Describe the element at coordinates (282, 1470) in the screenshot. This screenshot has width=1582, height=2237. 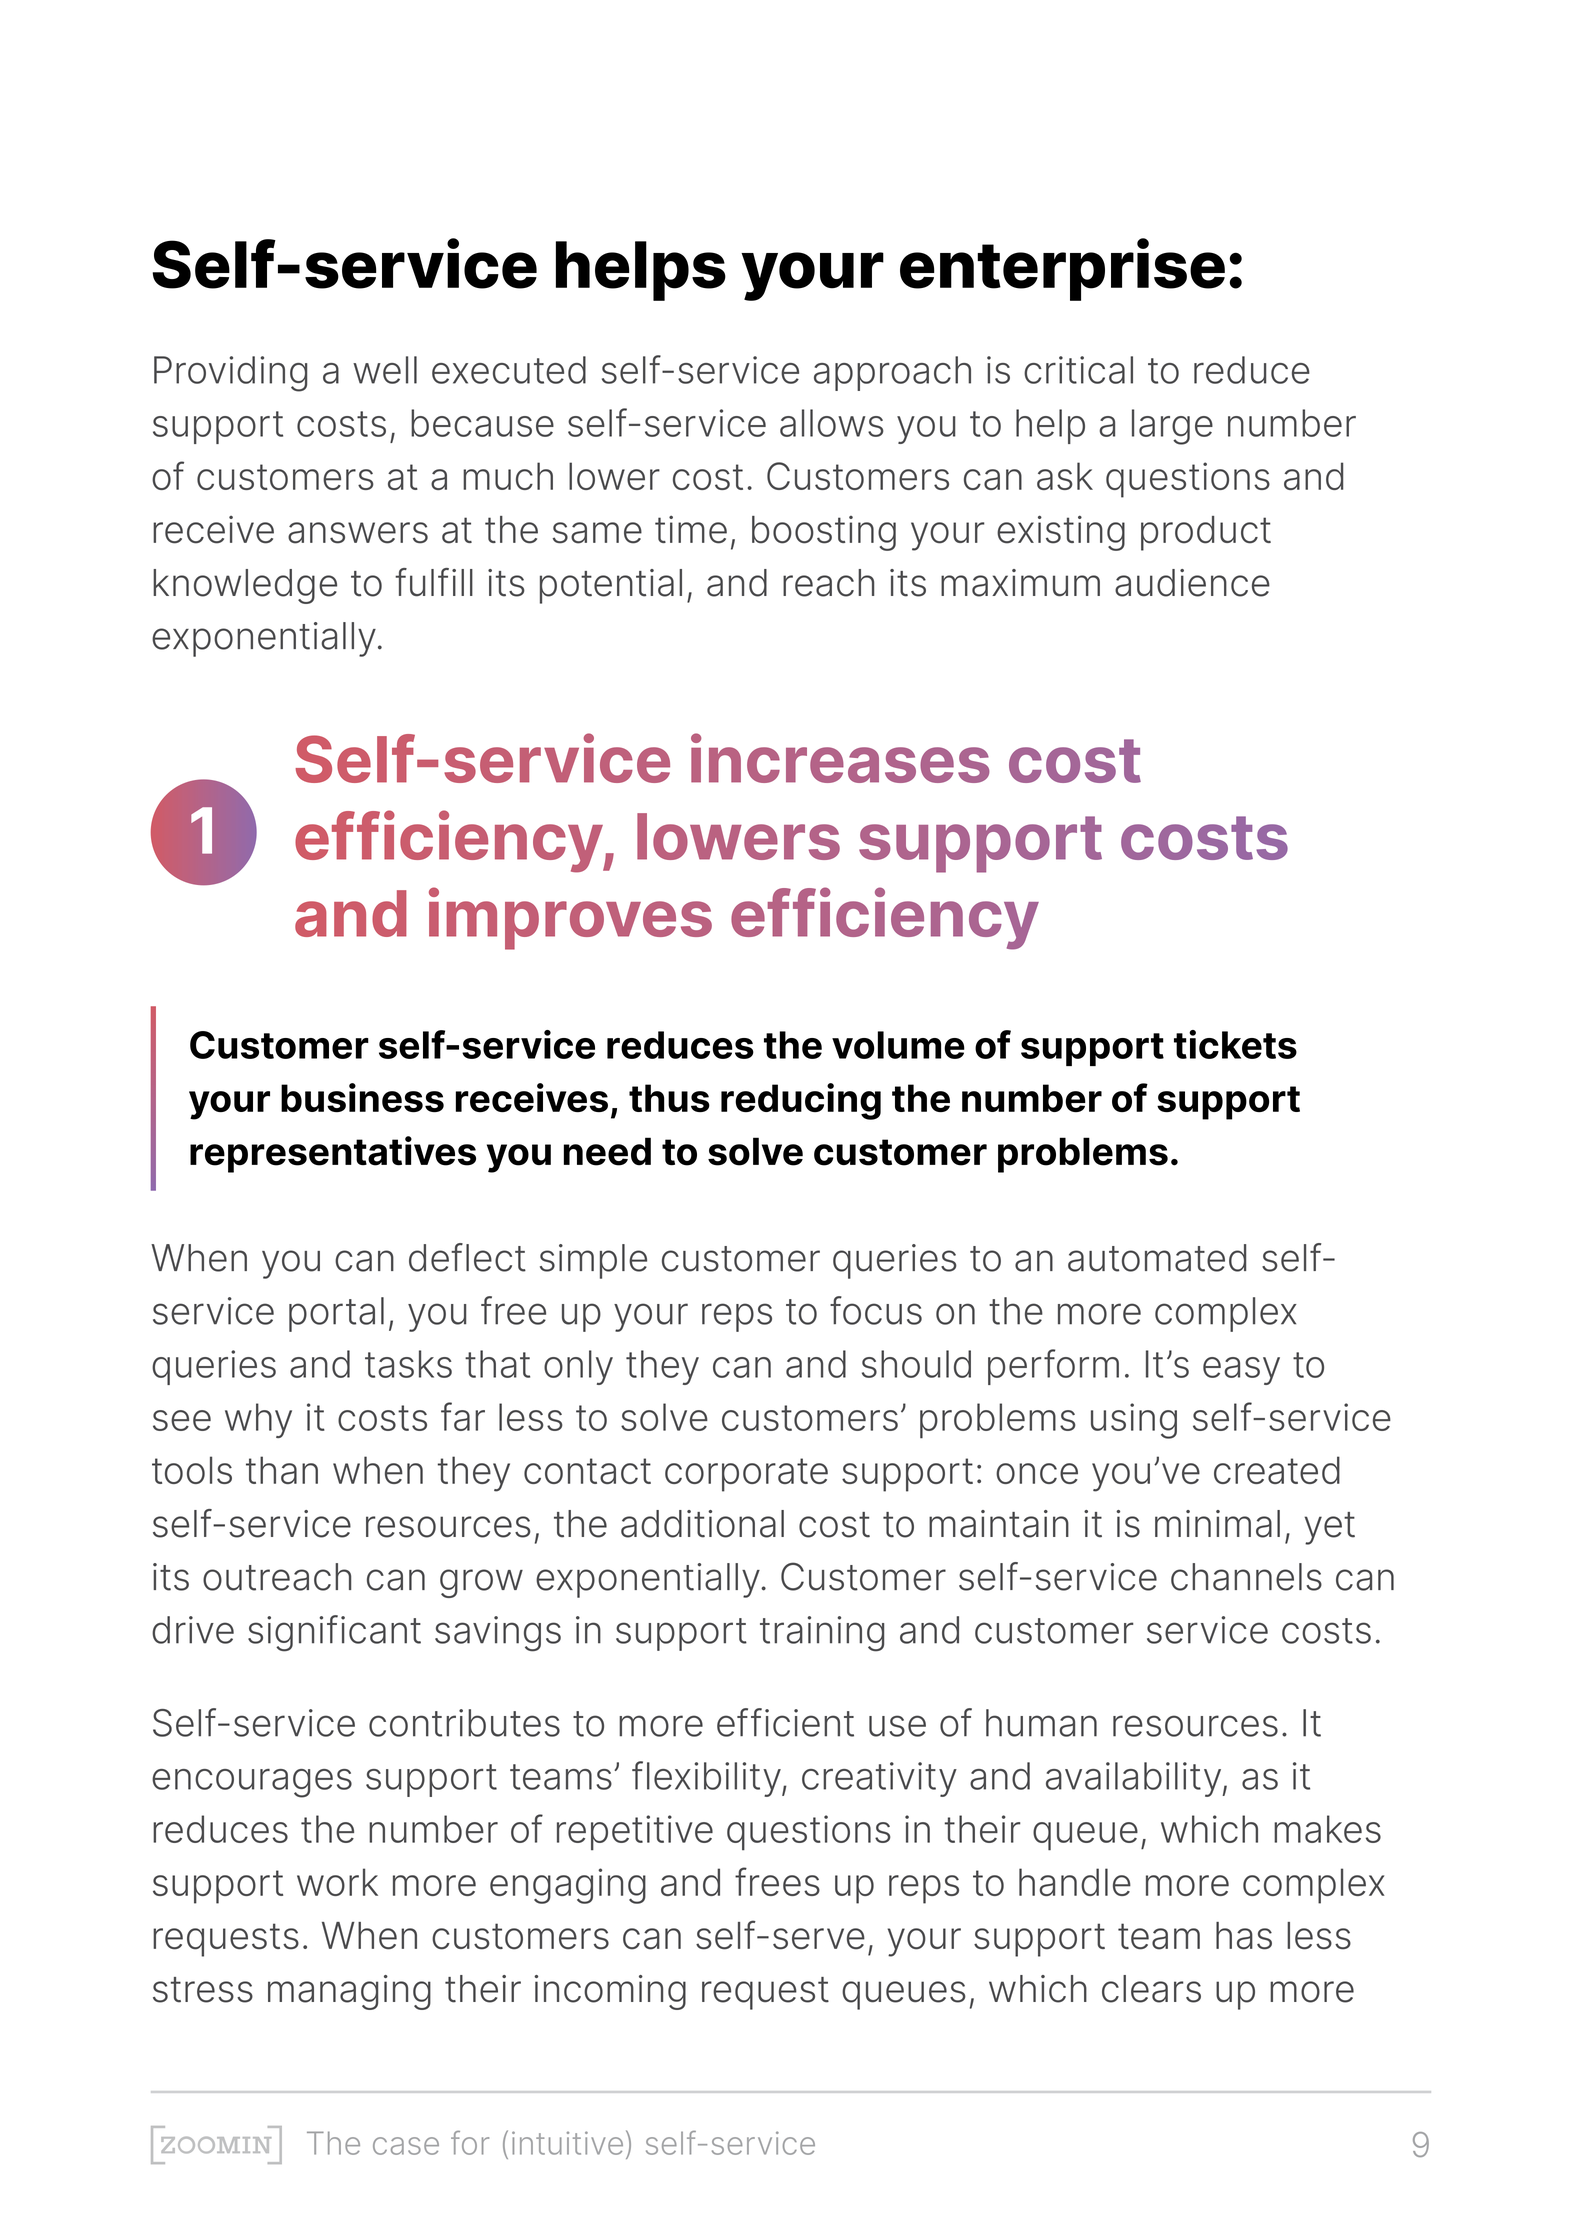
I see `than` at that location.
